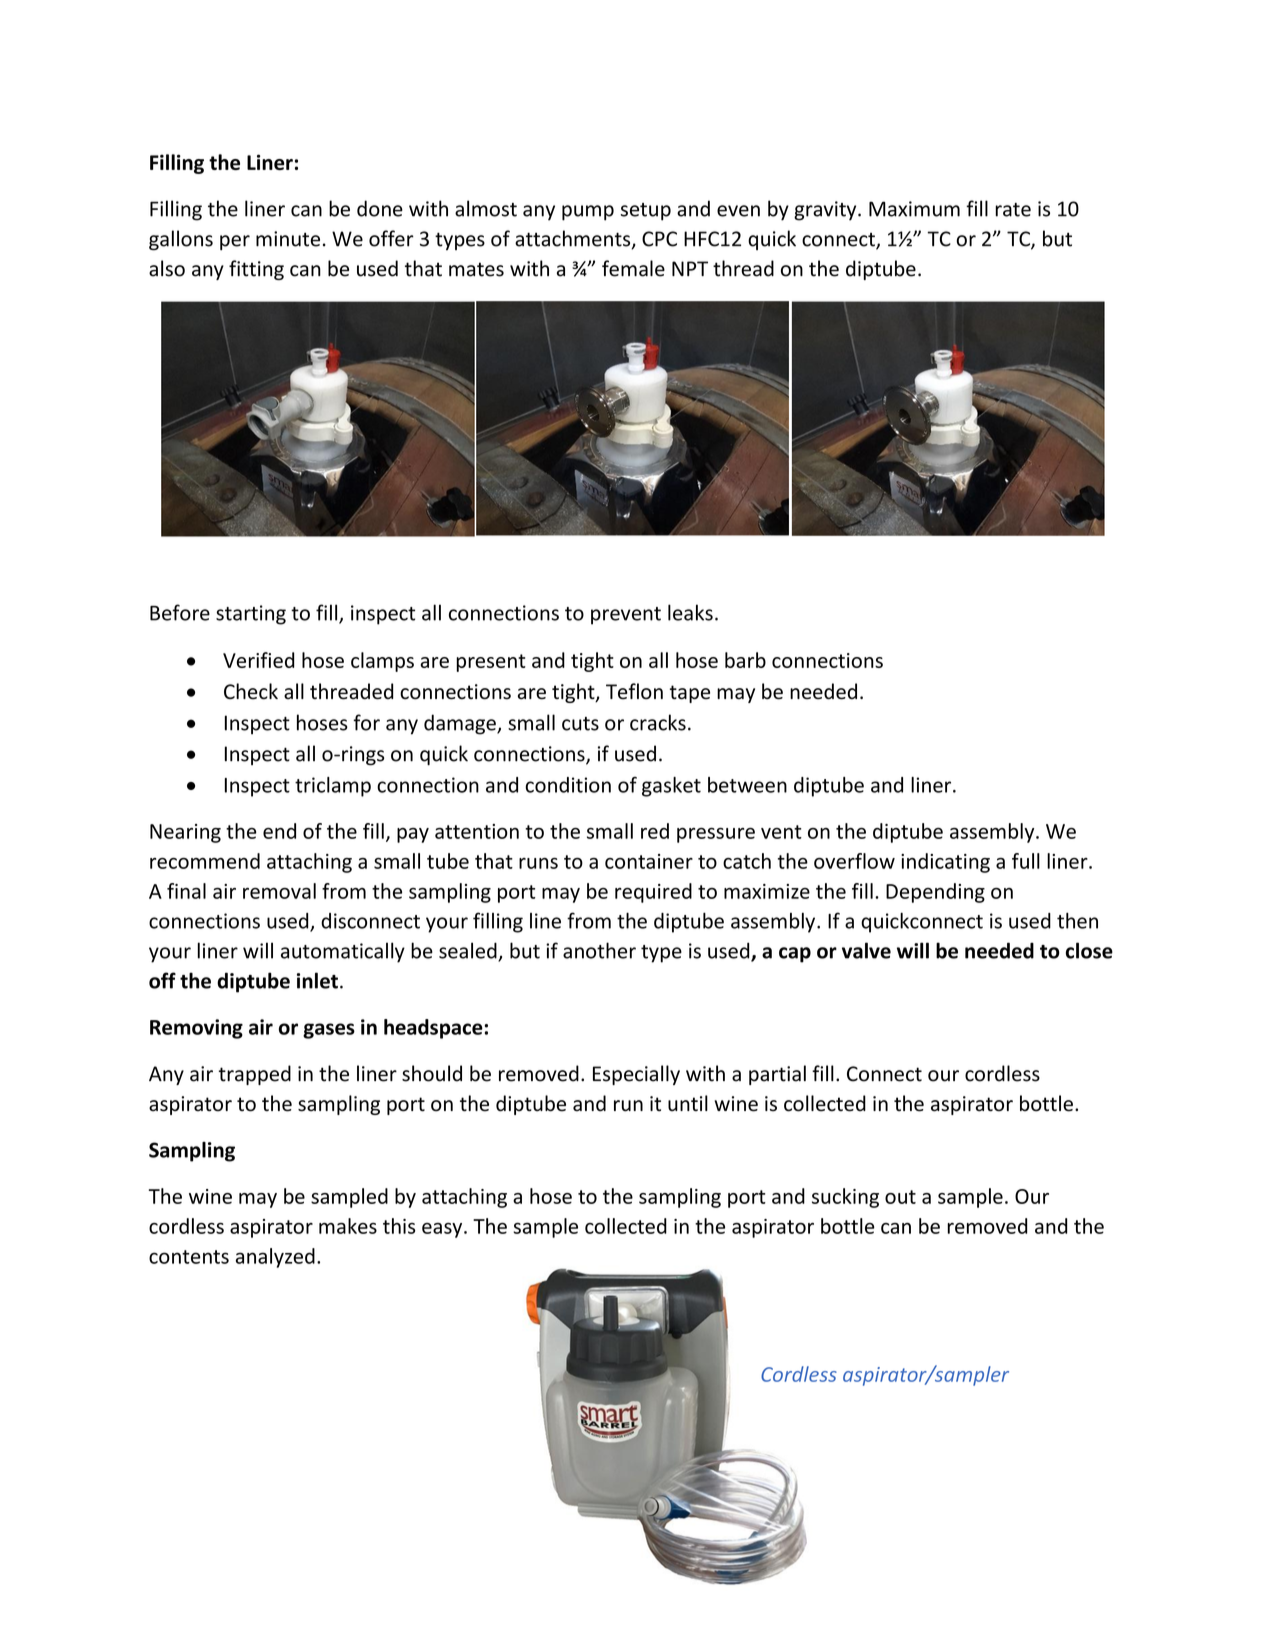  I want to click on rate, so click(1013, 210).
